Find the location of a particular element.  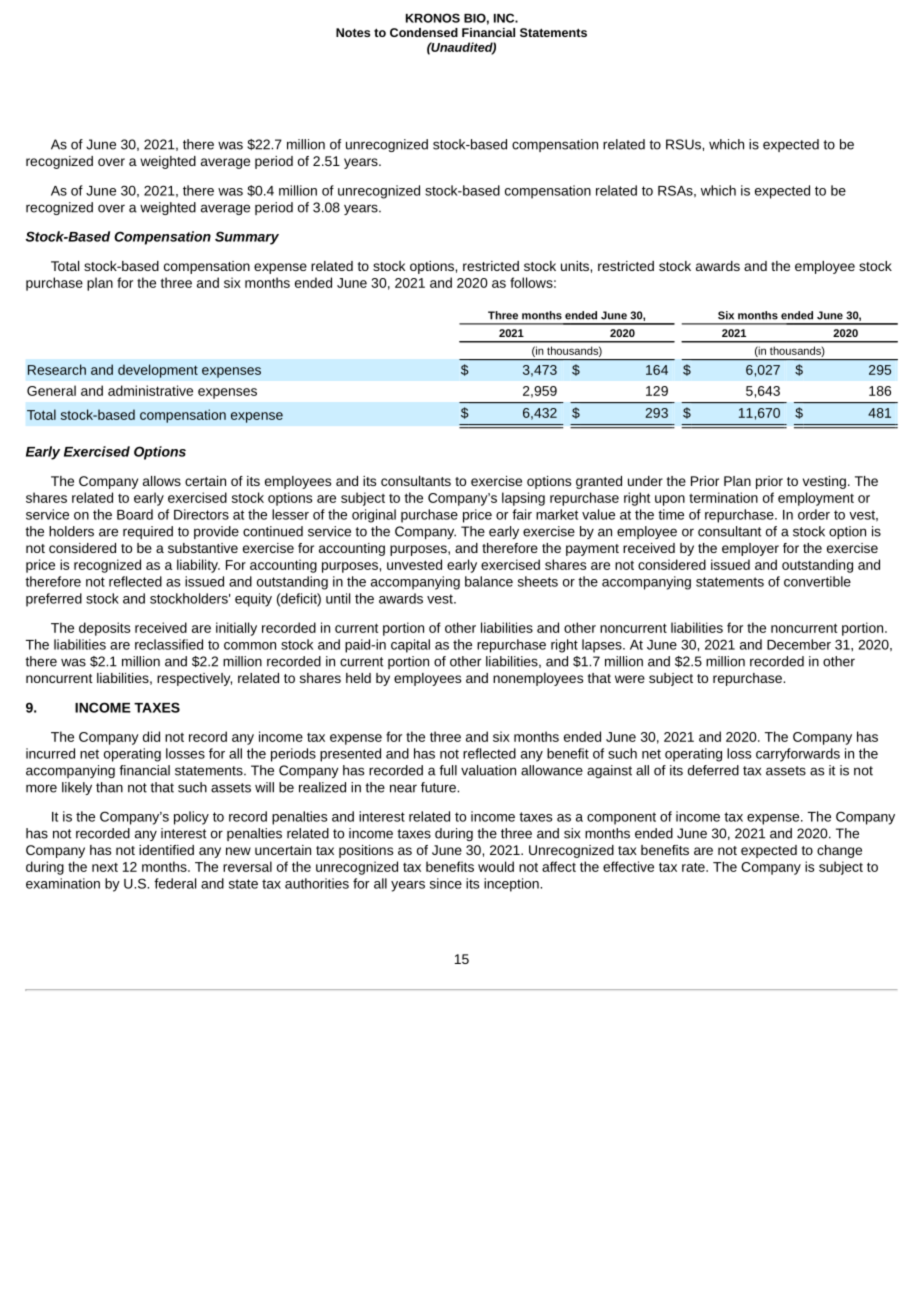

capital is located at coordinates (410, 646).
